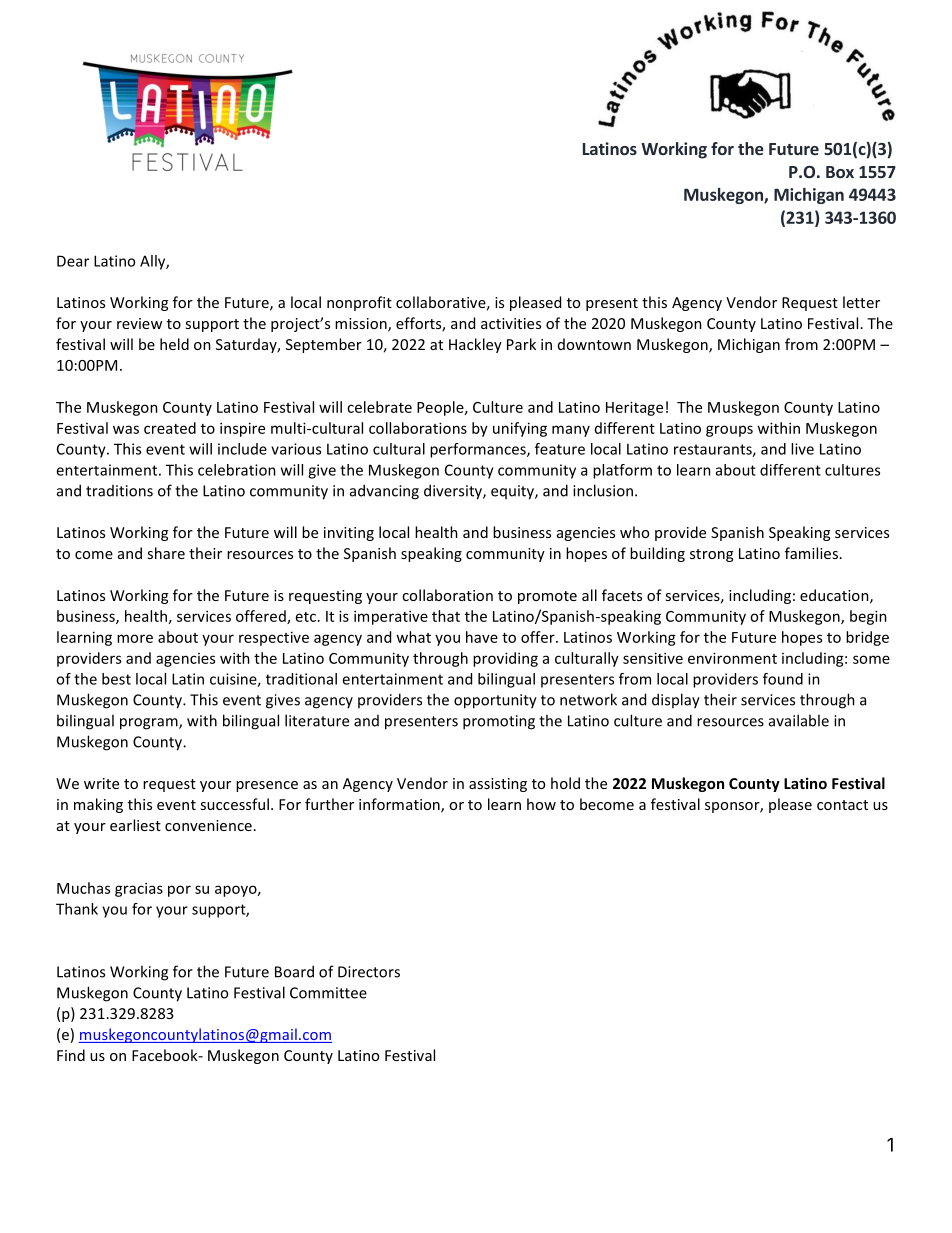 This document has height=1233, width=952. Describe the element at coordinates (446, 616) in the document. I see `that` at that location.
